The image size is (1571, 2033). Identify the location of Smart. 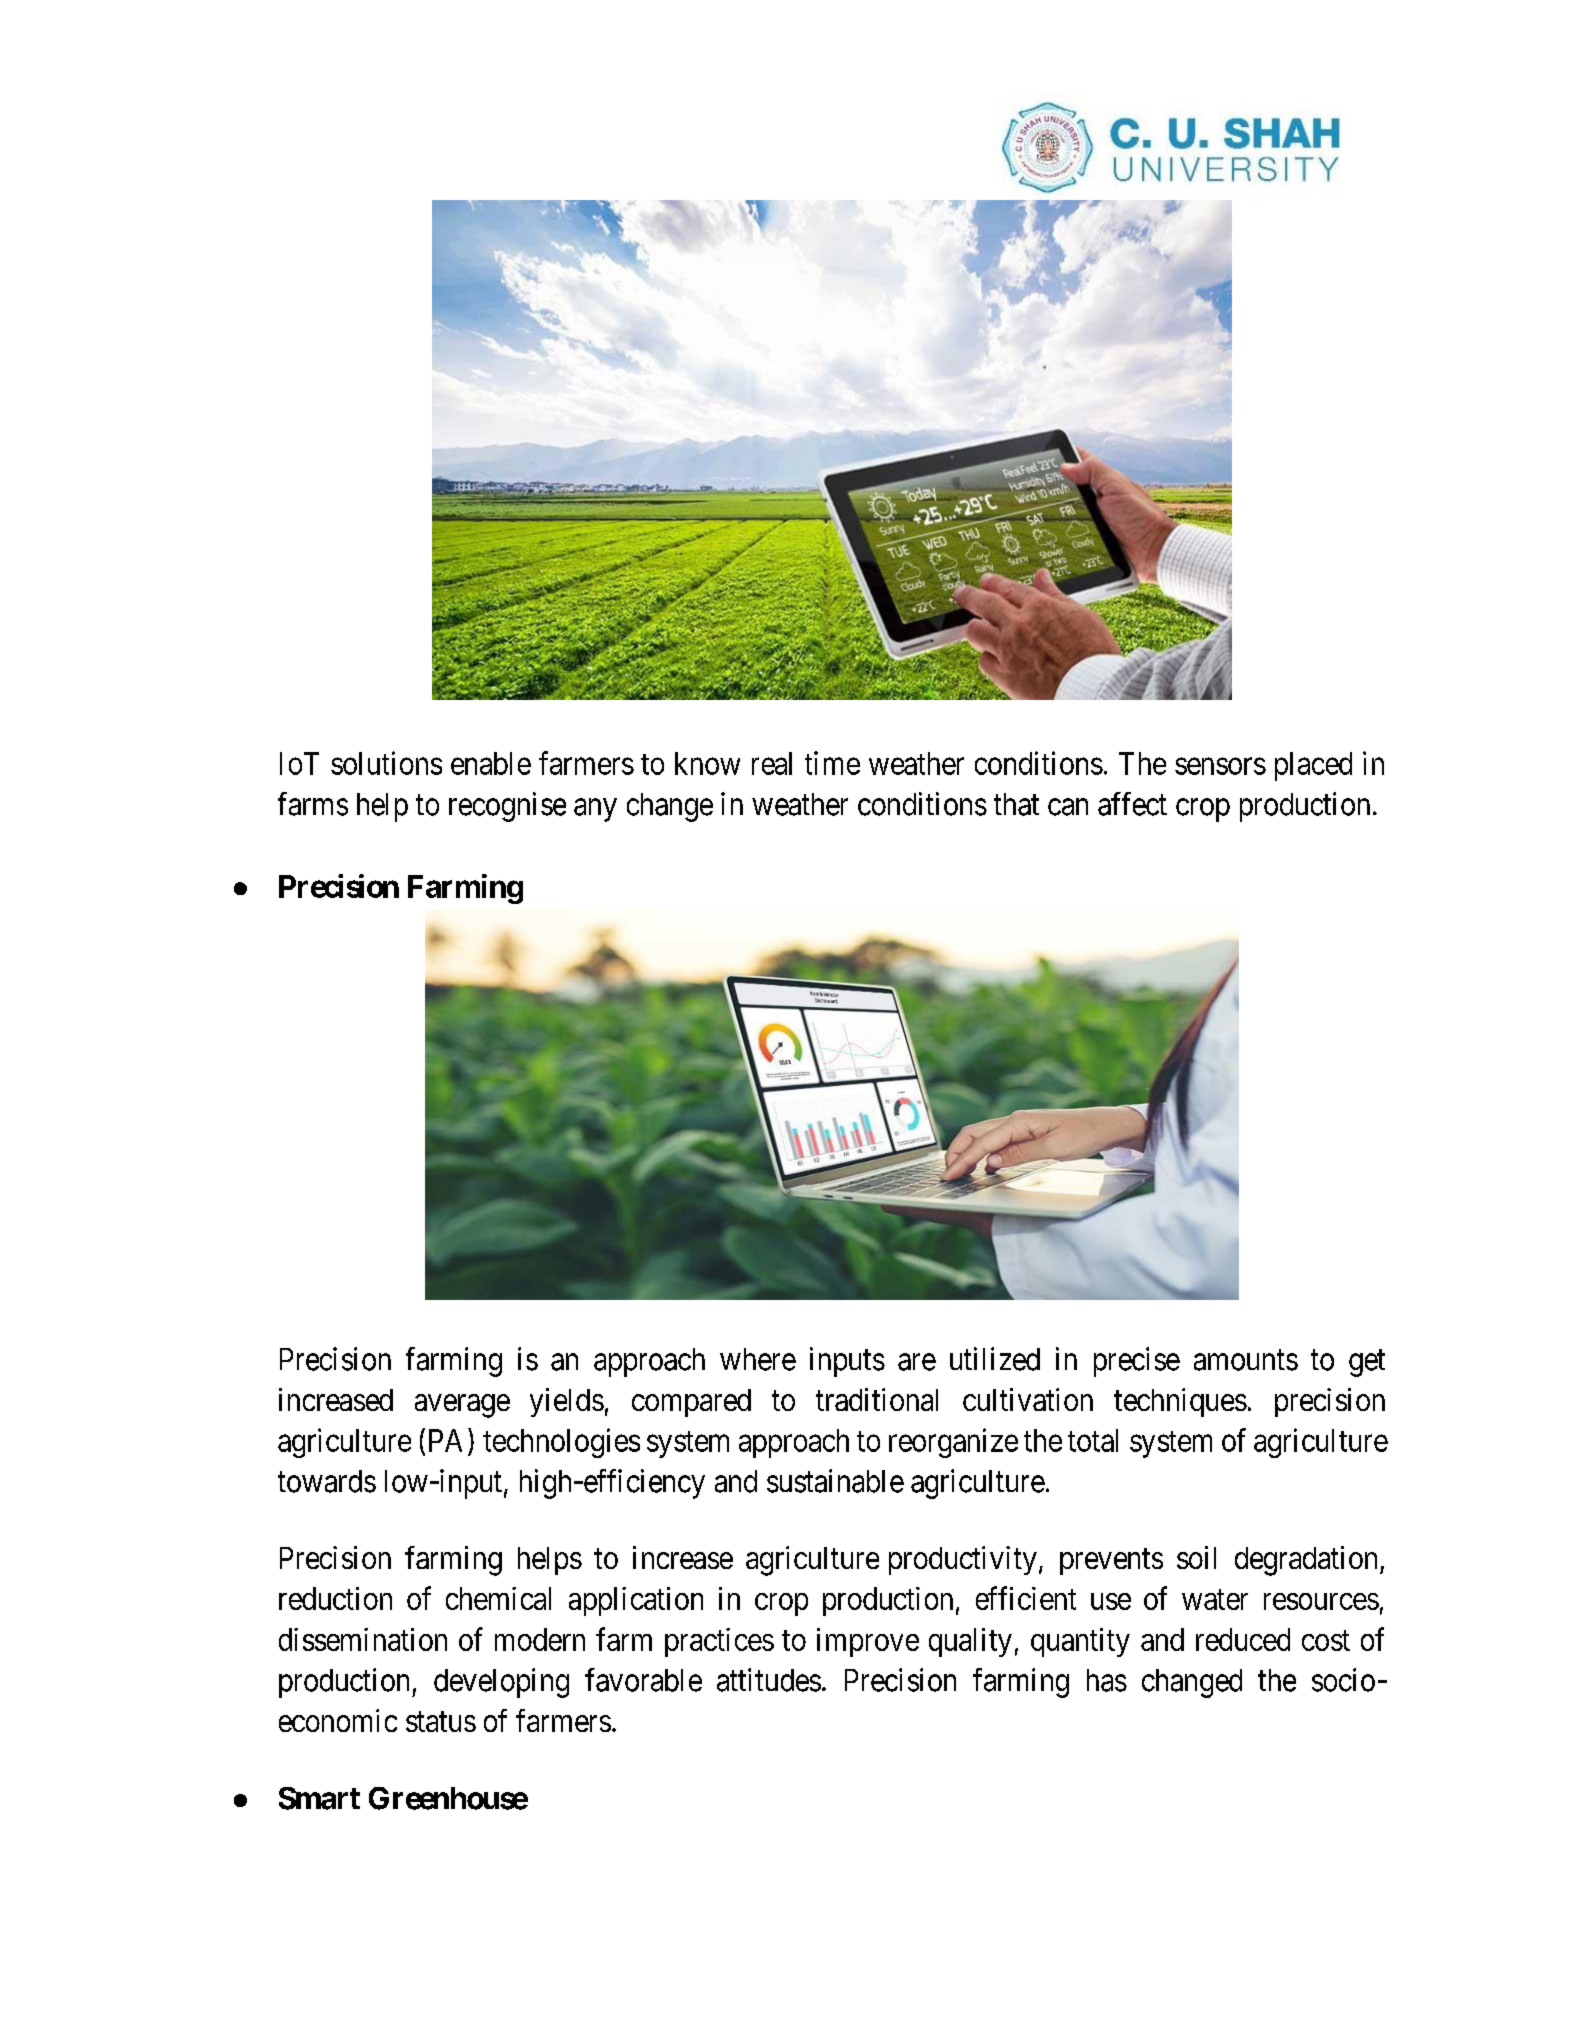
(319, 1798).
